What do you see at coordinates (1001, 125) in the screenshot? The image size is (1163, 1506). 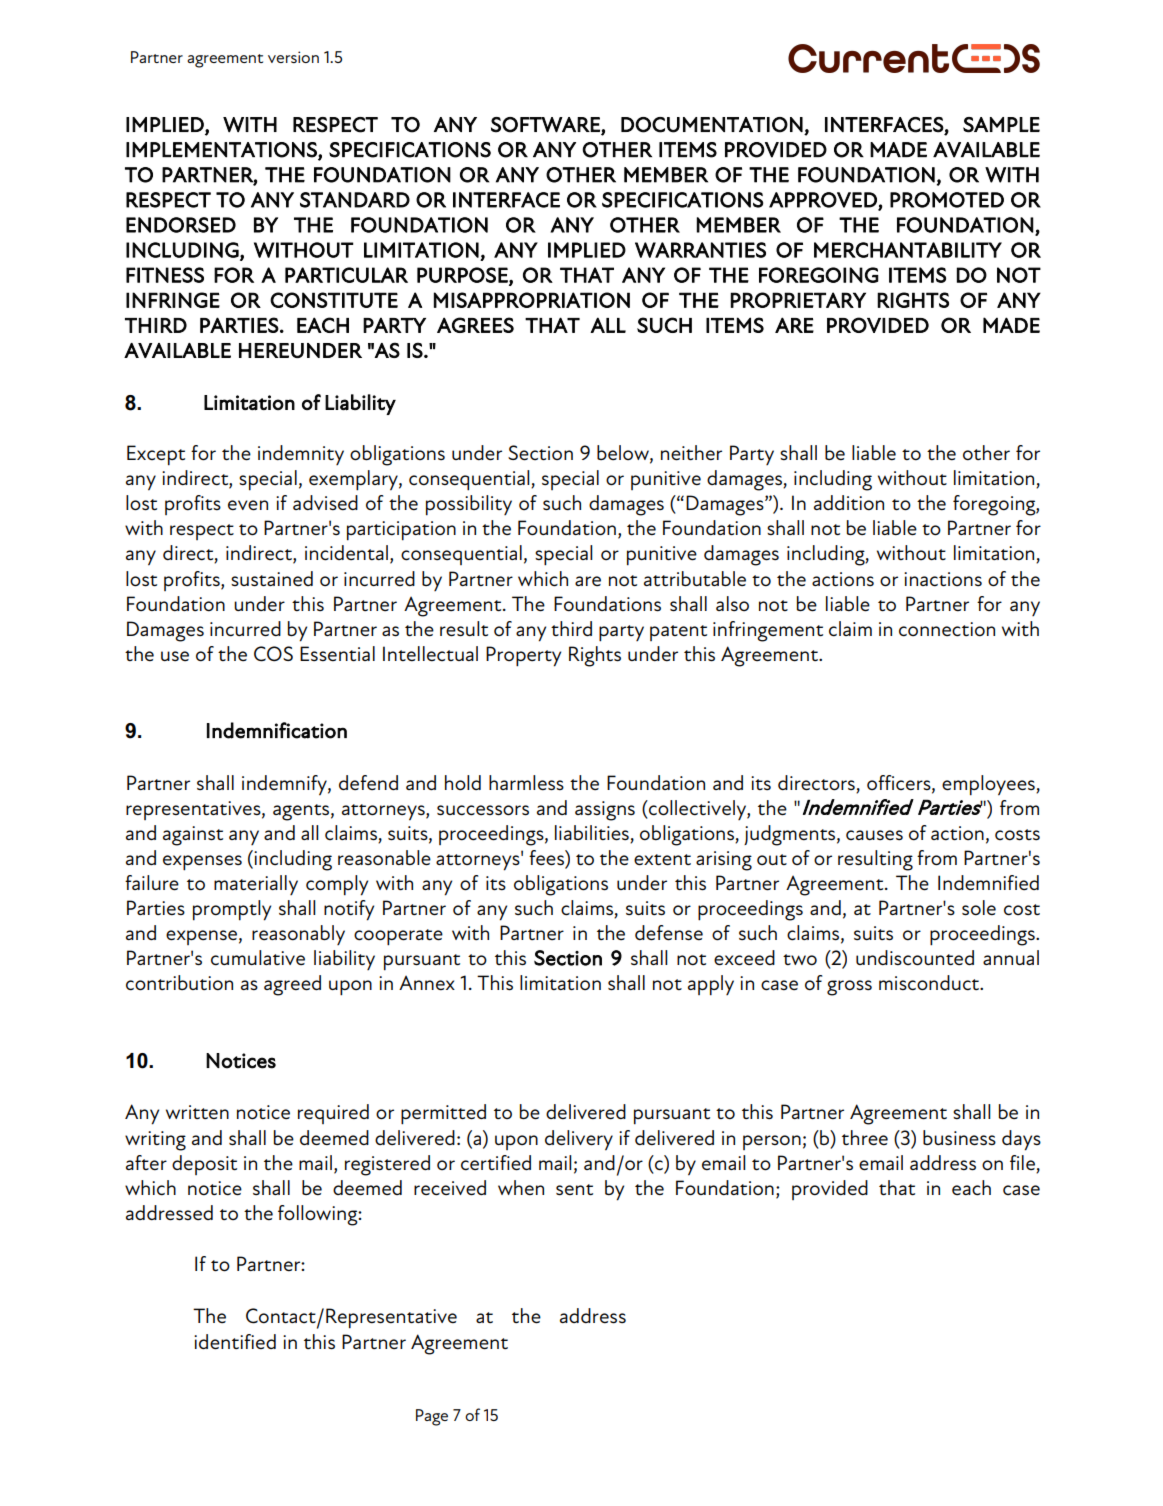 I see `SAMPLE` at bounding box center [1001, 125].
